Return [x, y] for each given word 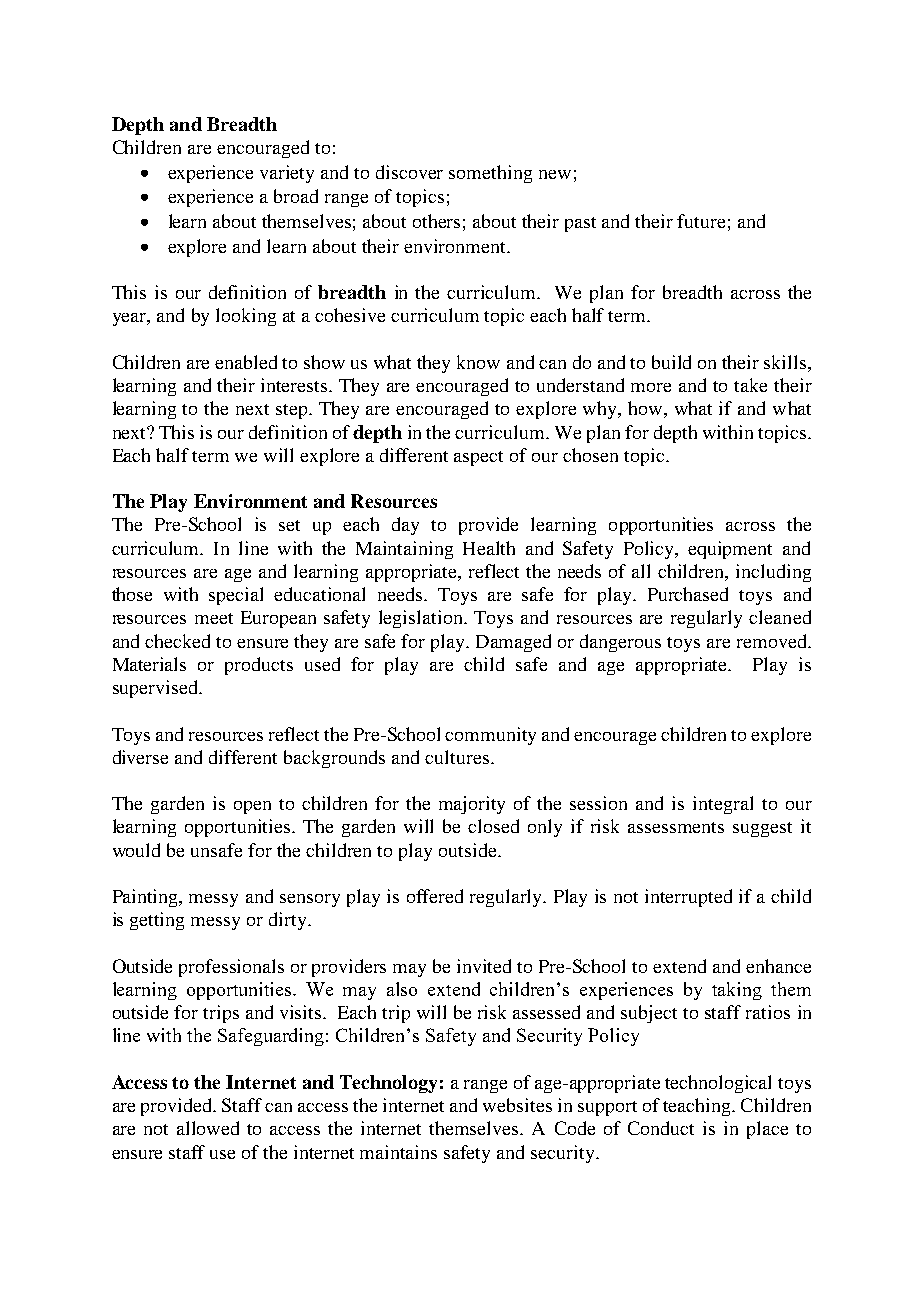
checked [177, 641]
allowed [208, 1128]
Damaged [513, 643]
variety [287, 174]
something [490, 174]
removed [773, 641]
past [580, 224]
